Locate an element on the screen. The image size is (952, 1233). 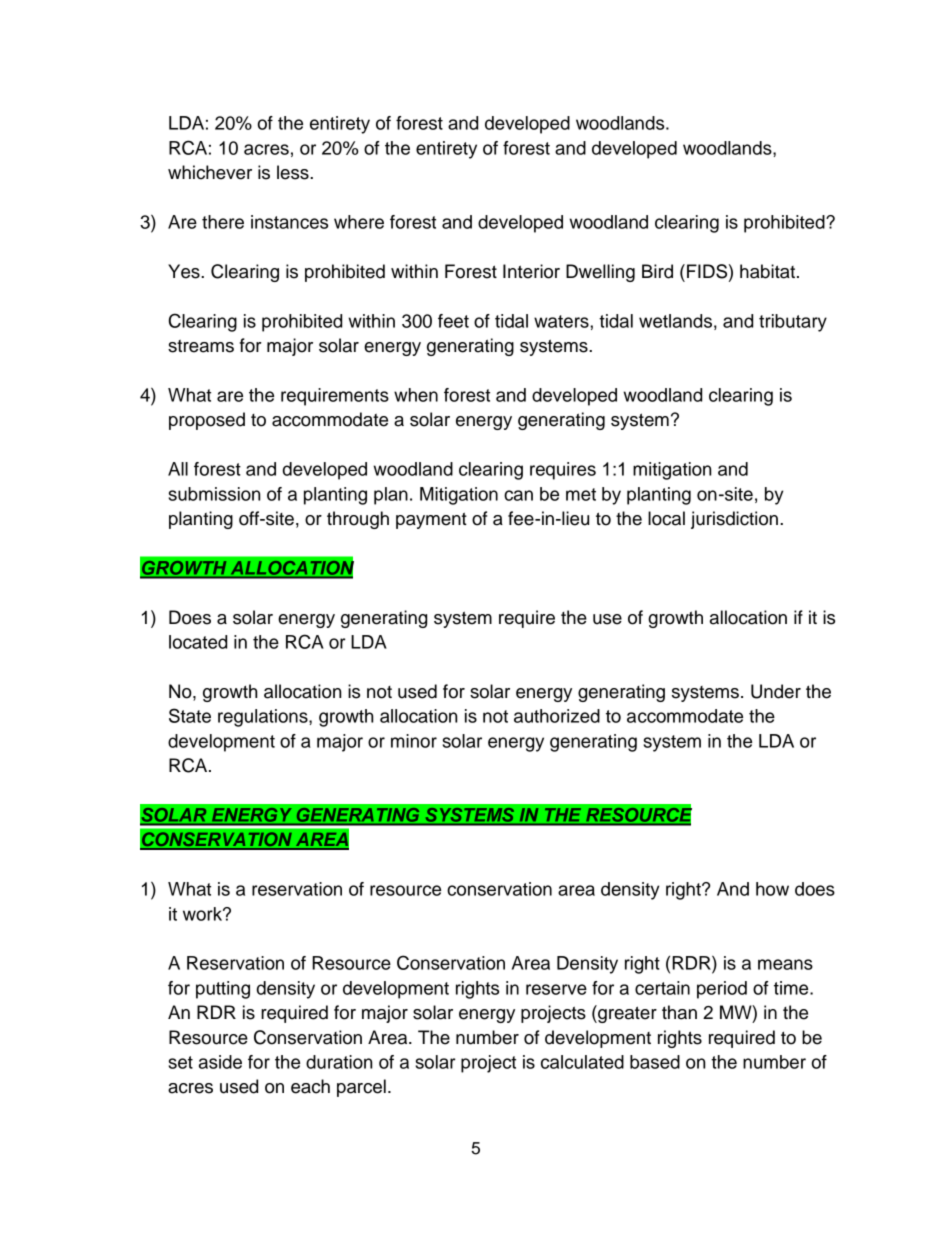
habitat is located at coordinates (767, 271).
